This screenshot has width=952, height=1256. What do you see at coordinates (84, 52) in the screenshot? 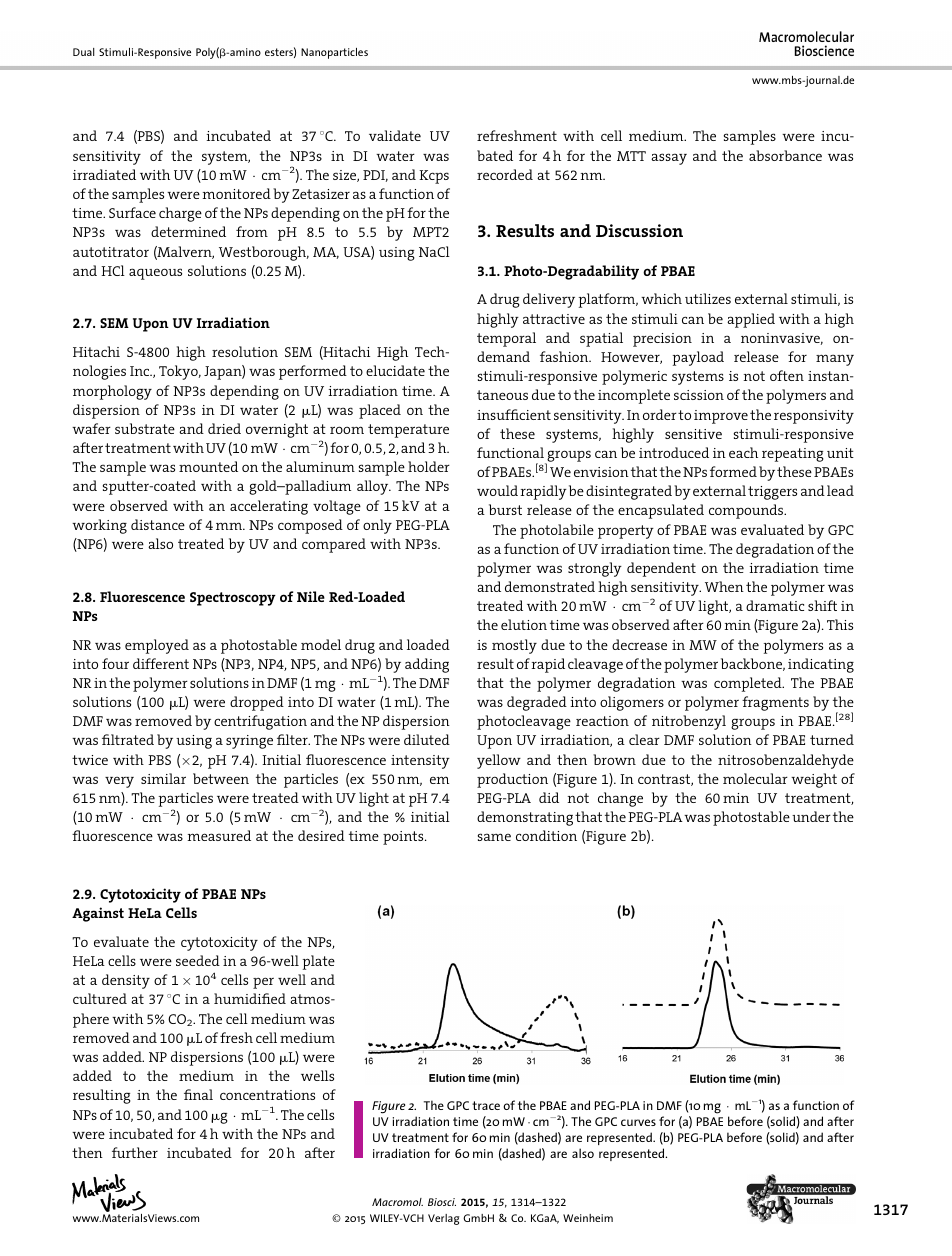
I see `Dual` at bounding box center [84, 52].
